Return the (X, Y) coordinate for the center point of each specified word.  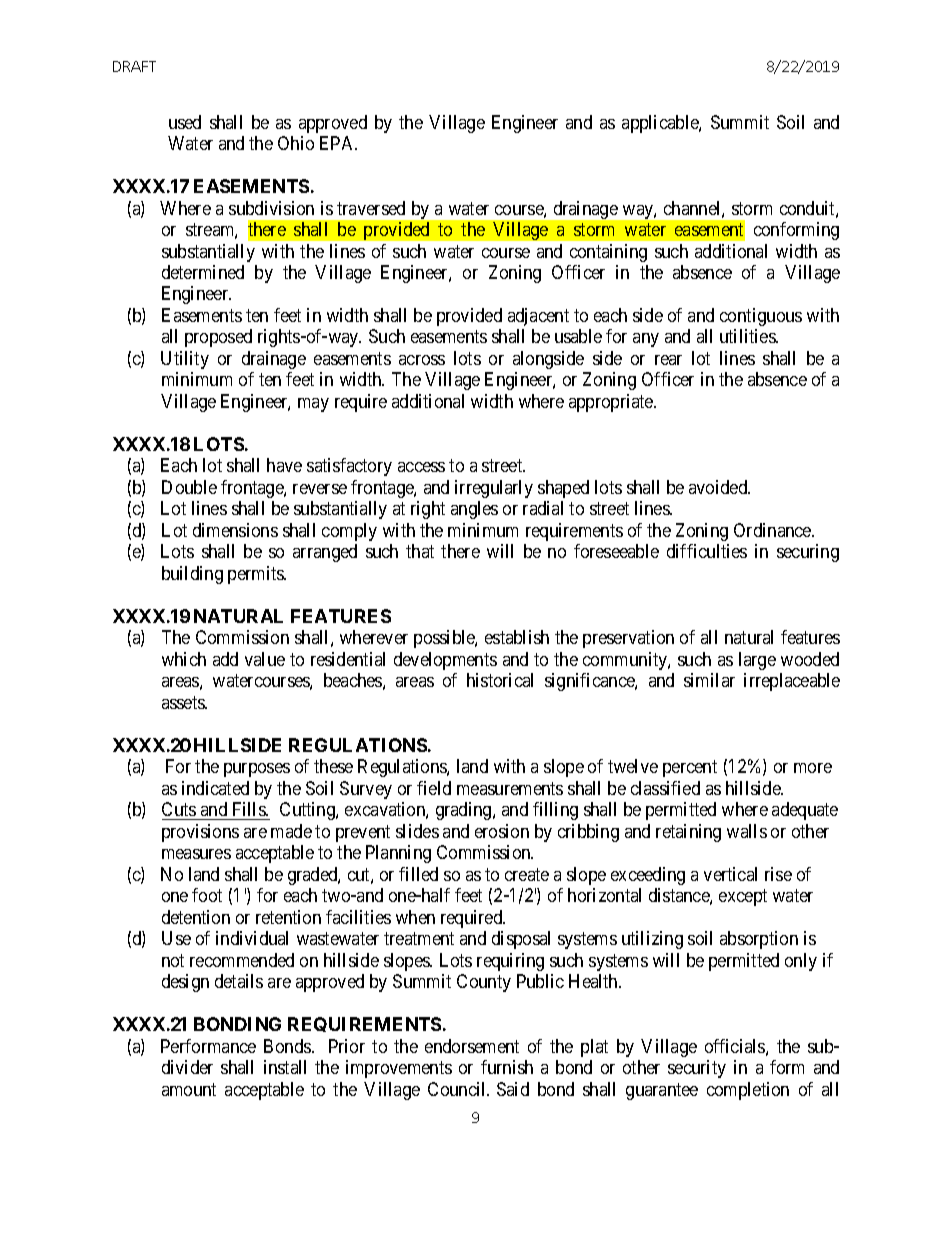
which (184, 659)
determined (203, 272)
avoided (719, 487)
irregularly (494, 489)
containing (608, 253)
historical (500, 680)
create (527, 874)
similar (709, 680)
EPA (338, 143)
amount (189, 1089)
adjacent (538, 317)
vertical (730, 874)
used (185, 122)
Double (189, 487)
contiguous (761, 317)
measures (196, 854)
